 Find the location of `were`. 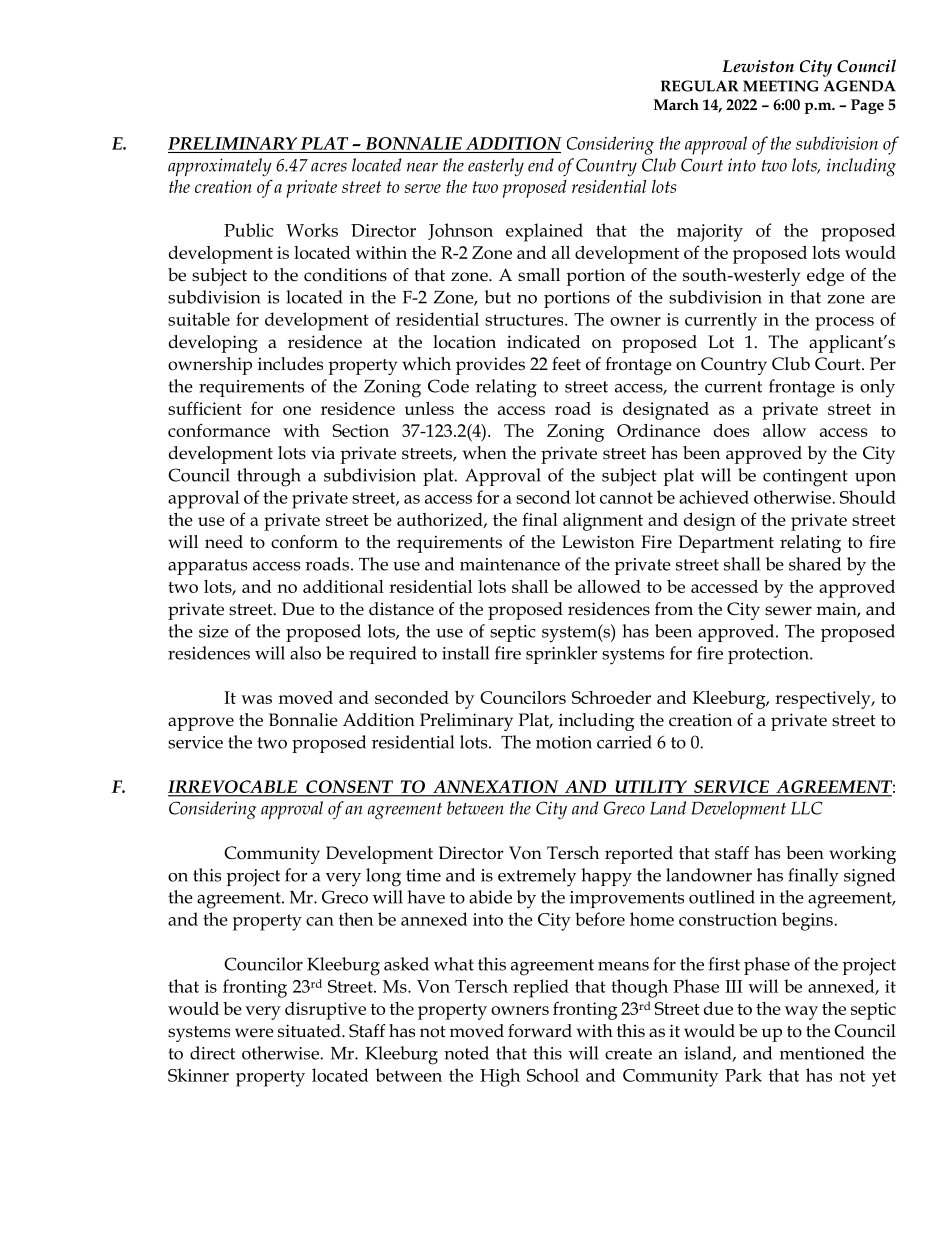

were is located at coordinates (254, 1033).
